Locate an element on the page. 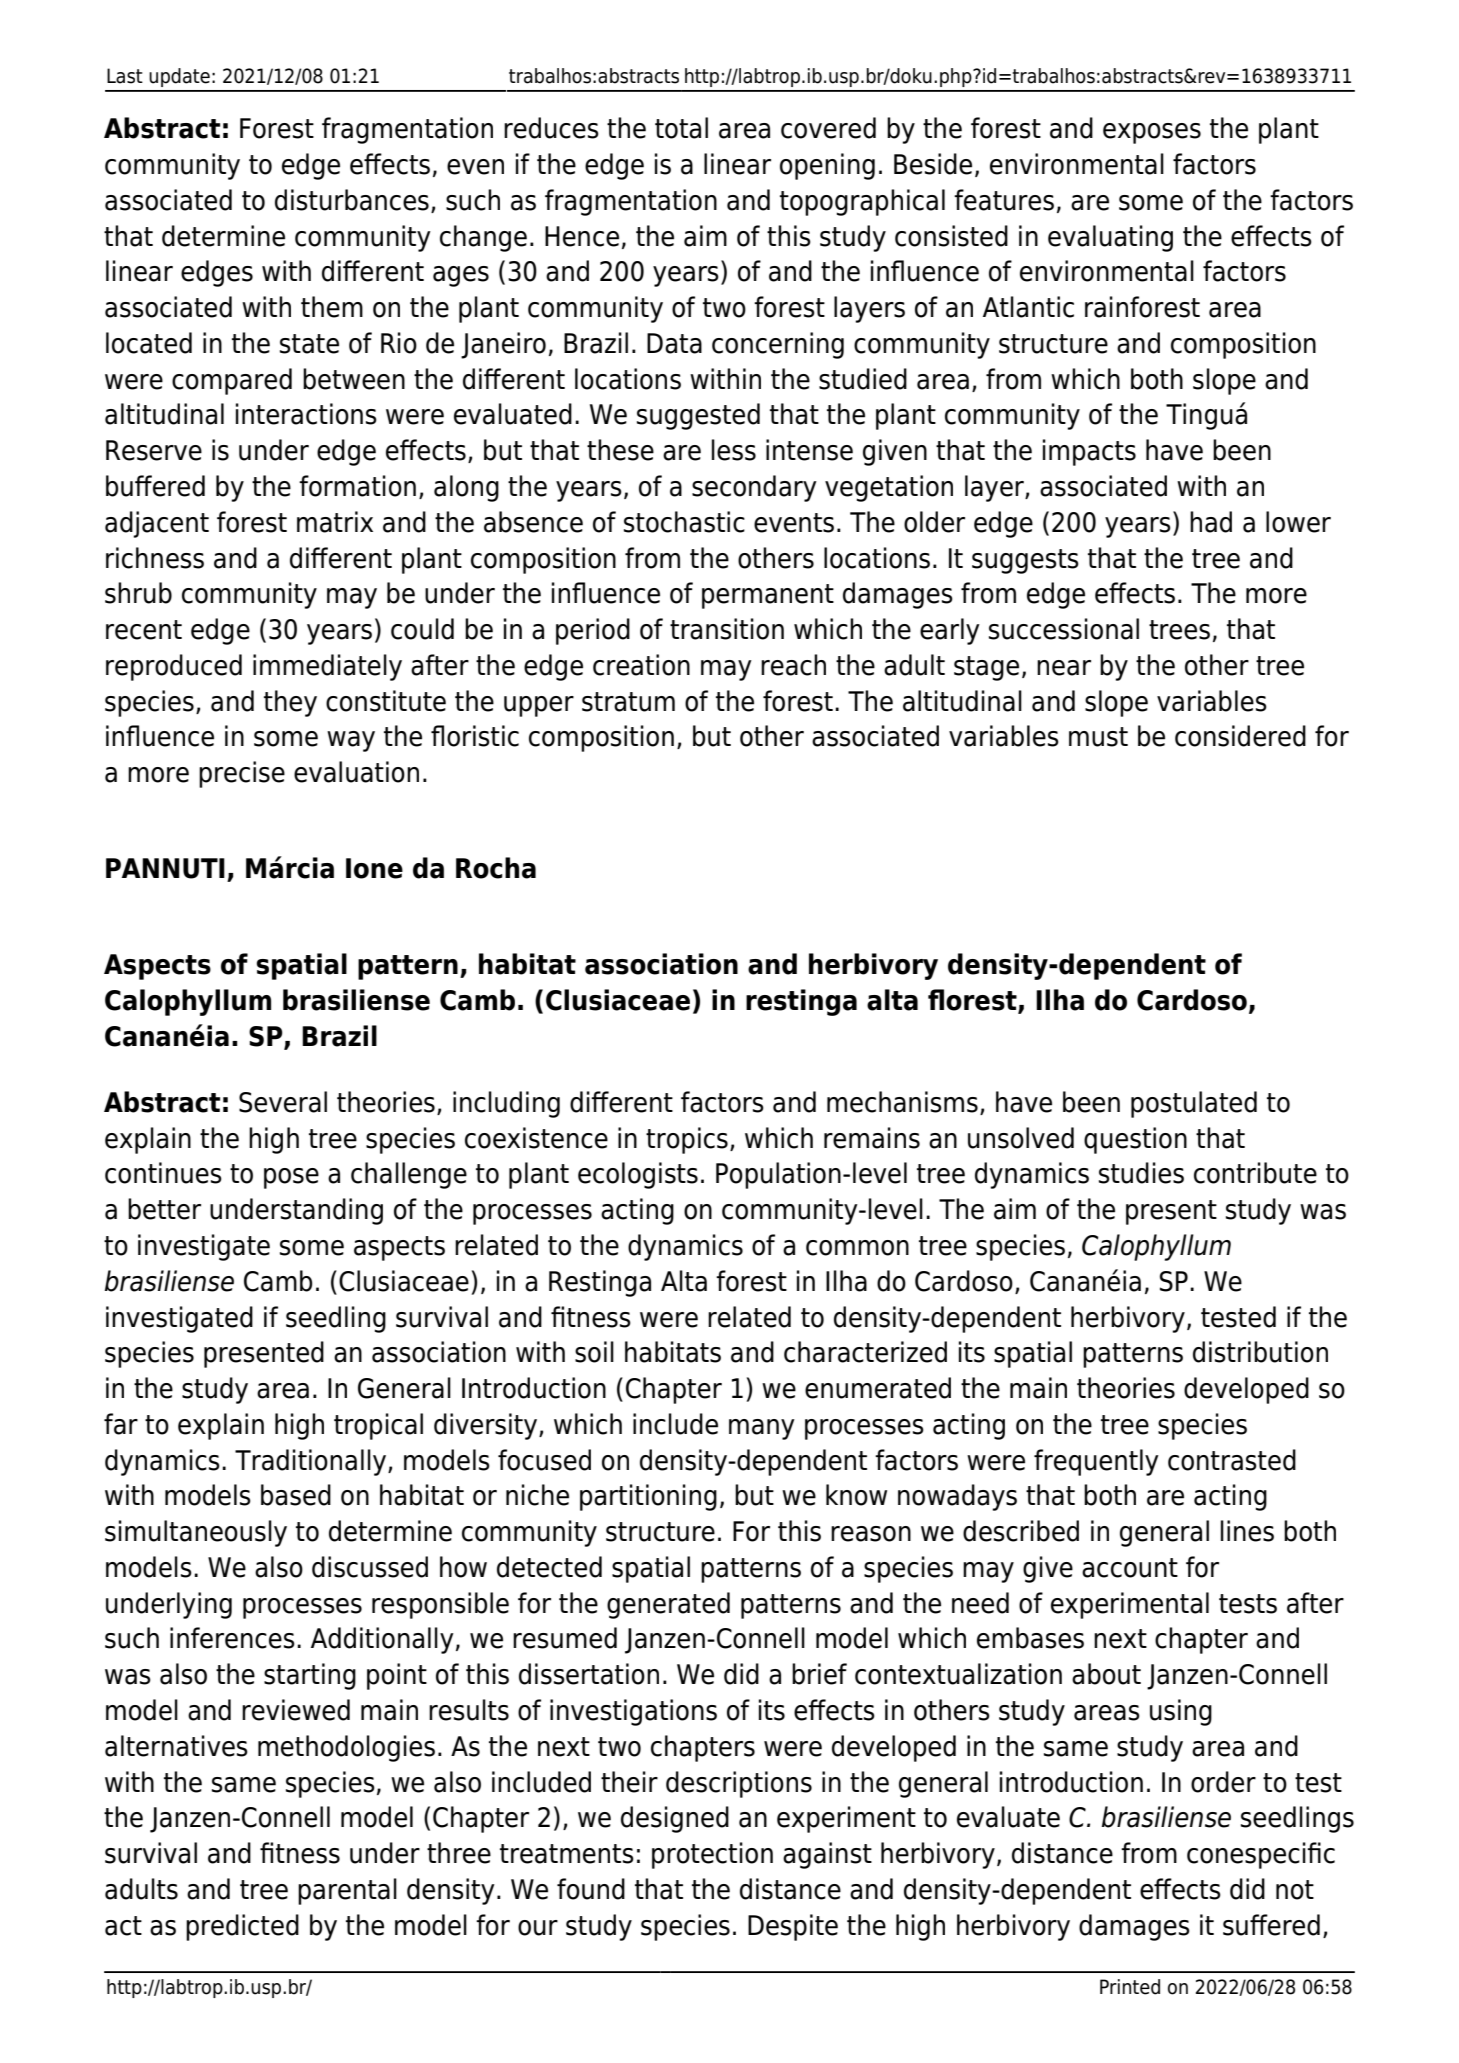 This image has width=1459, height=2063. Several is located at coordinates (283, 1102).
